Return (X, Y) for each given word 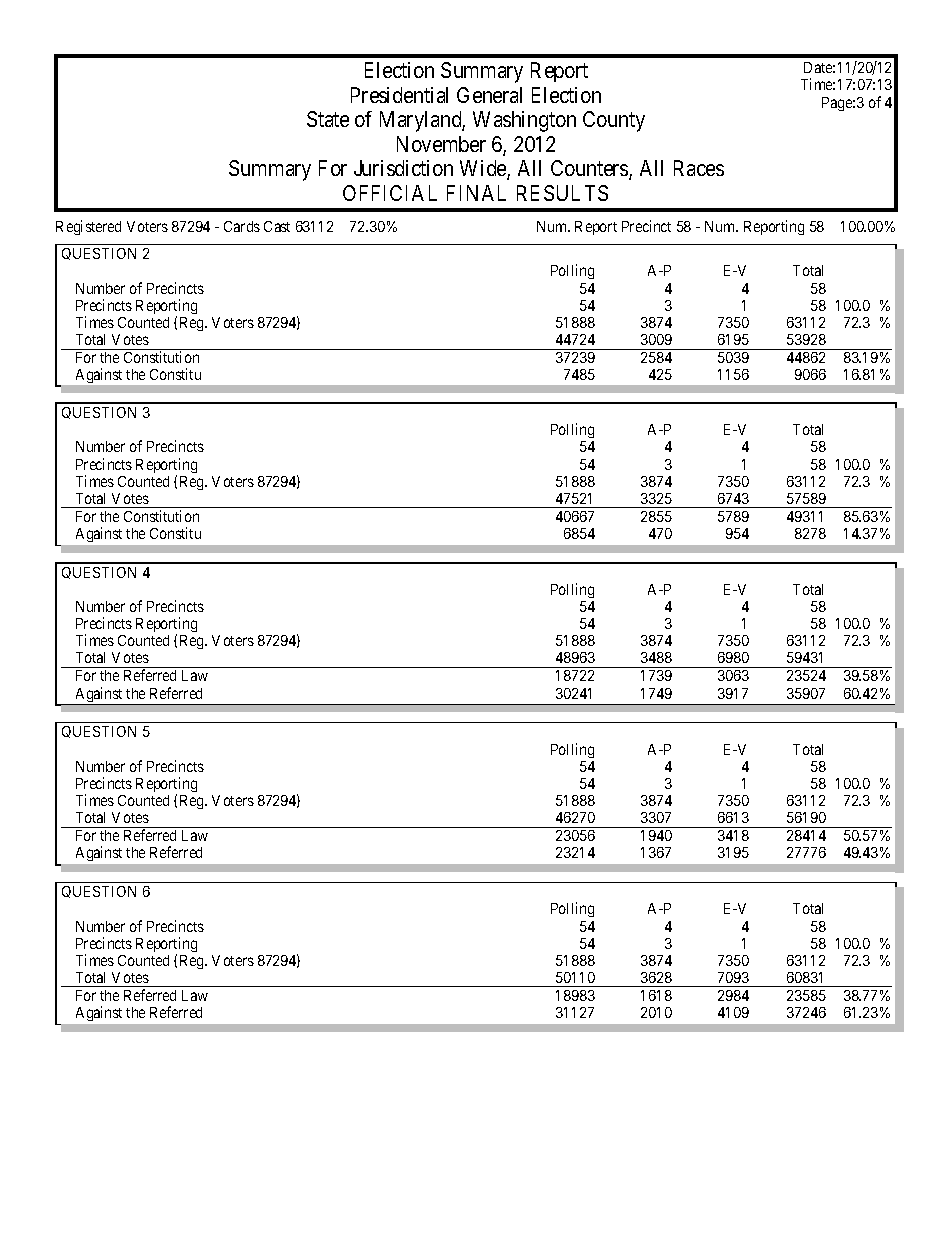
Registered (88, 227)
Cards (242, 226)
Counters (590, 169)
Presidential (399, 95)
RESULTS (562, 193)
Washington (524, 121)
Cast (277, 226)
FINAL (476, 193)
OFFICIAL (390, 193)
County (614, 121)
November (441, 144)
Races (699, 168)
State (328, 119)
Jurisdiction (403, 168)
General (489, 95)
